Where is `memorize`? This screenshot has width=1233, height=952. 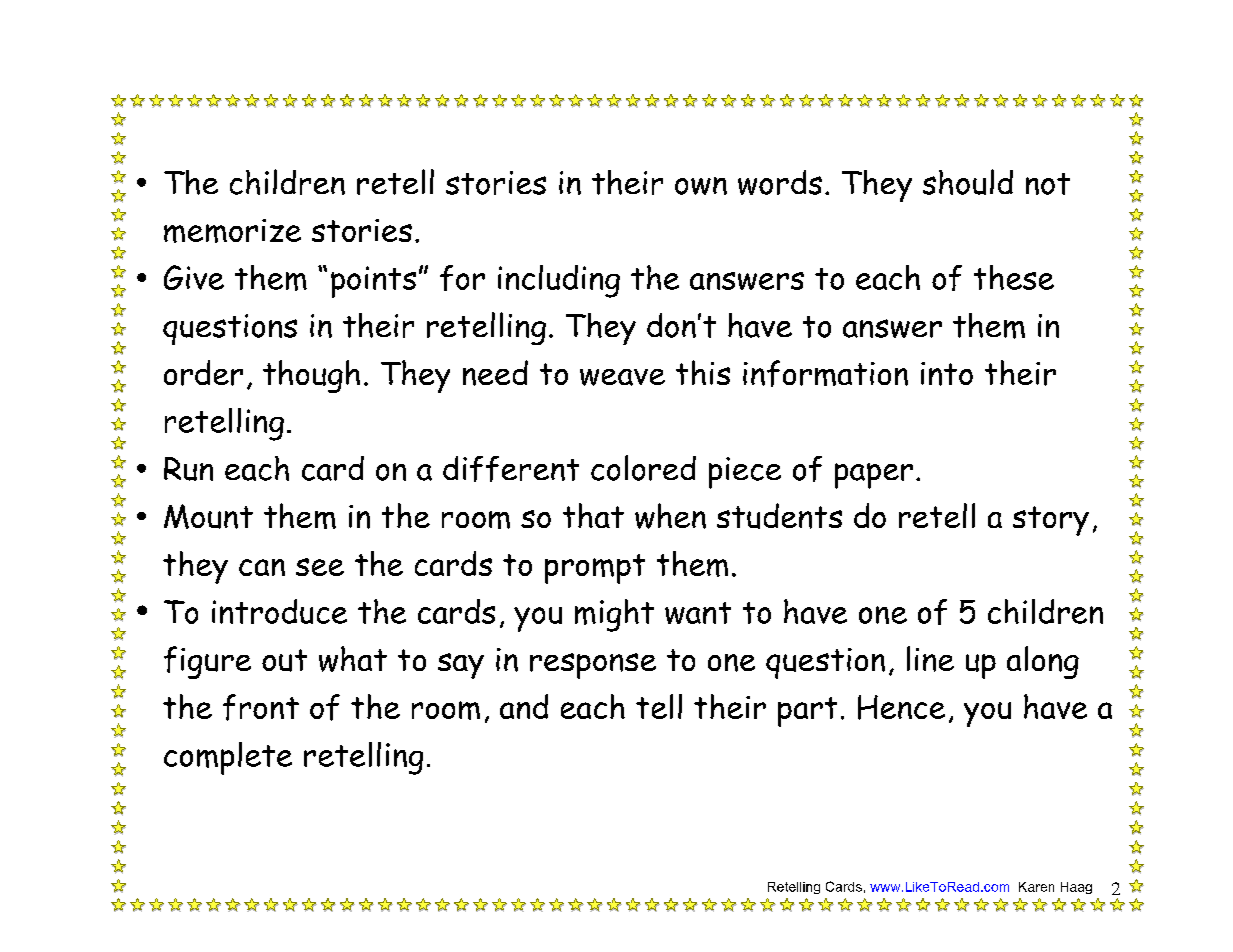 memorize is located at coordinates (232, 231).
